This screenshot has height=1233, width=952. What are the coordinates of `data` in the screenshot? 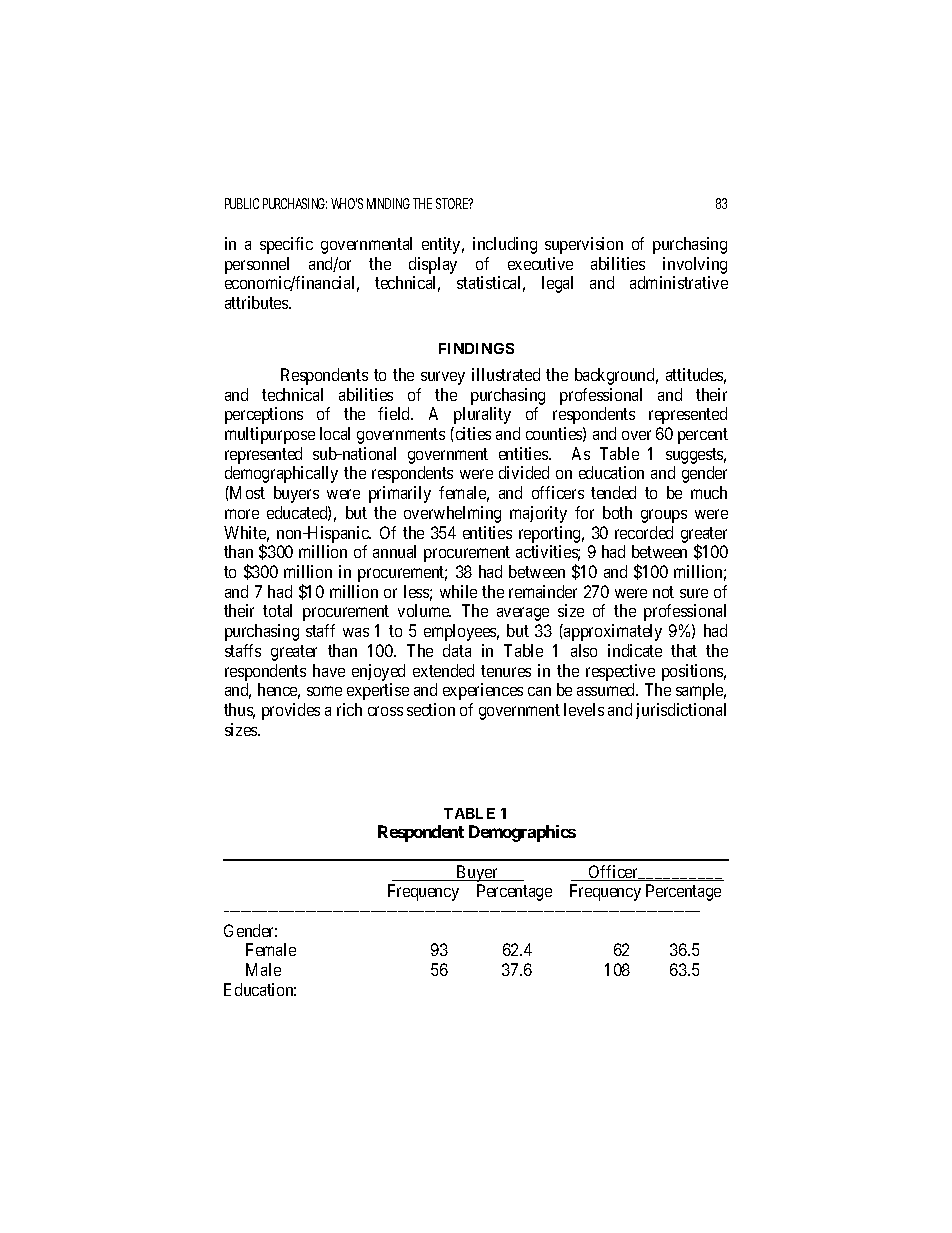 It's located at (457, 650).
